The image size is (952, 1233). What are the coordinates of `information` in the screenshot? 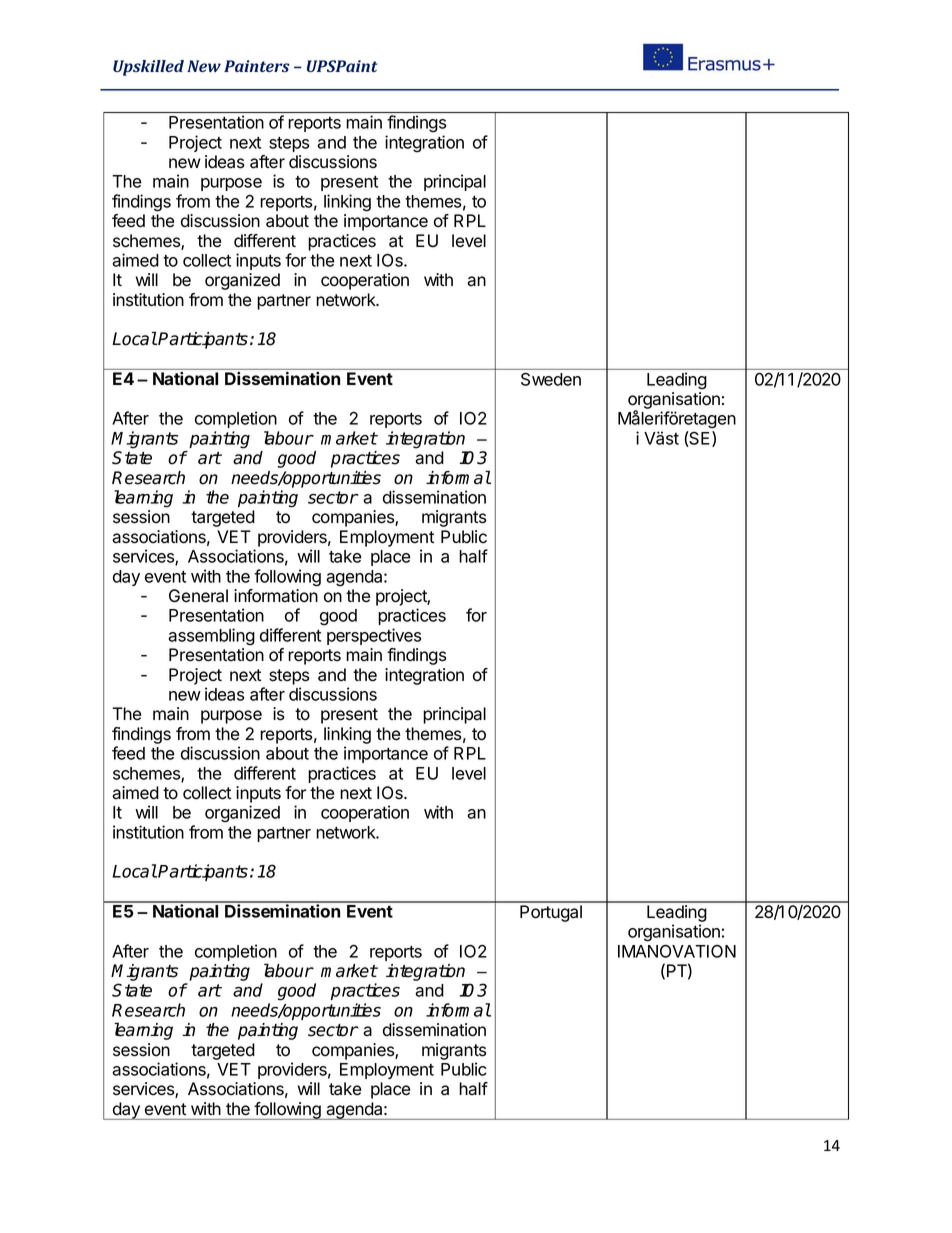 It's located at (276, 596).
